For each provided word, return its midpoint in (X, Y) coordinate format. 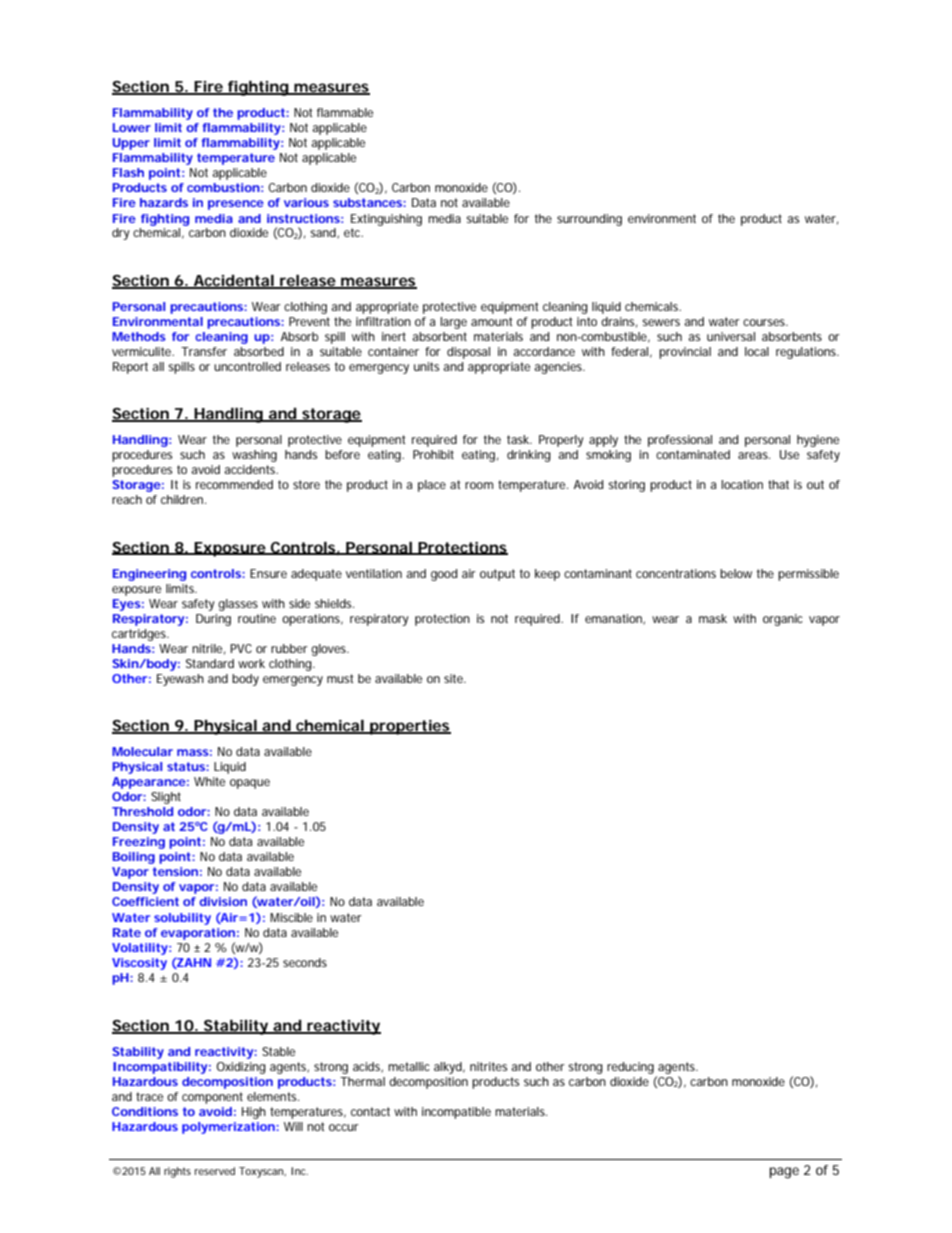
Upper (131, 144)
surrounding (589, 220)
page (784, 1173)
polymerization (228, 1128)
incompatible (456, 1113)
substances (368, 202)
